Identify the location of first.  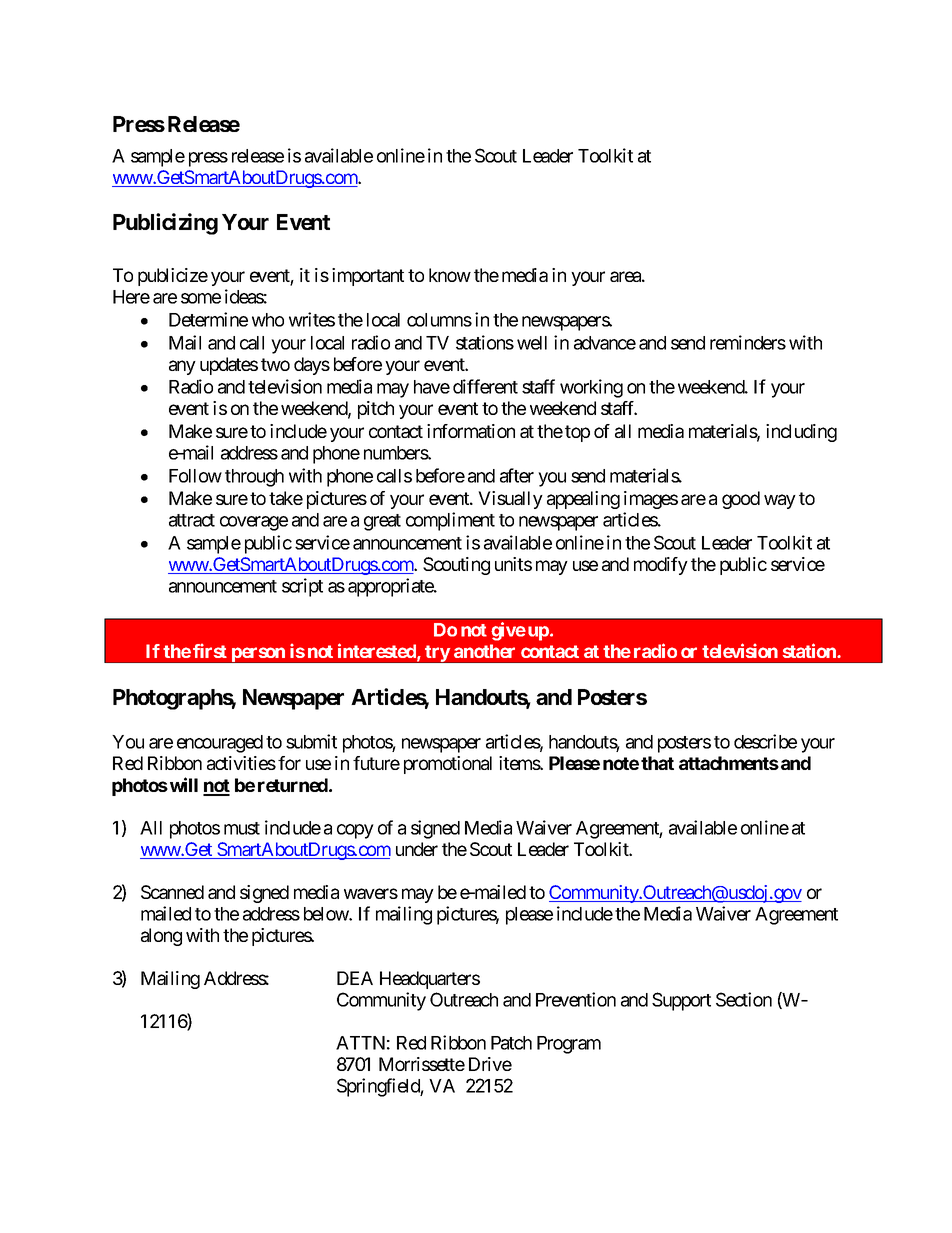
(210, 650).
